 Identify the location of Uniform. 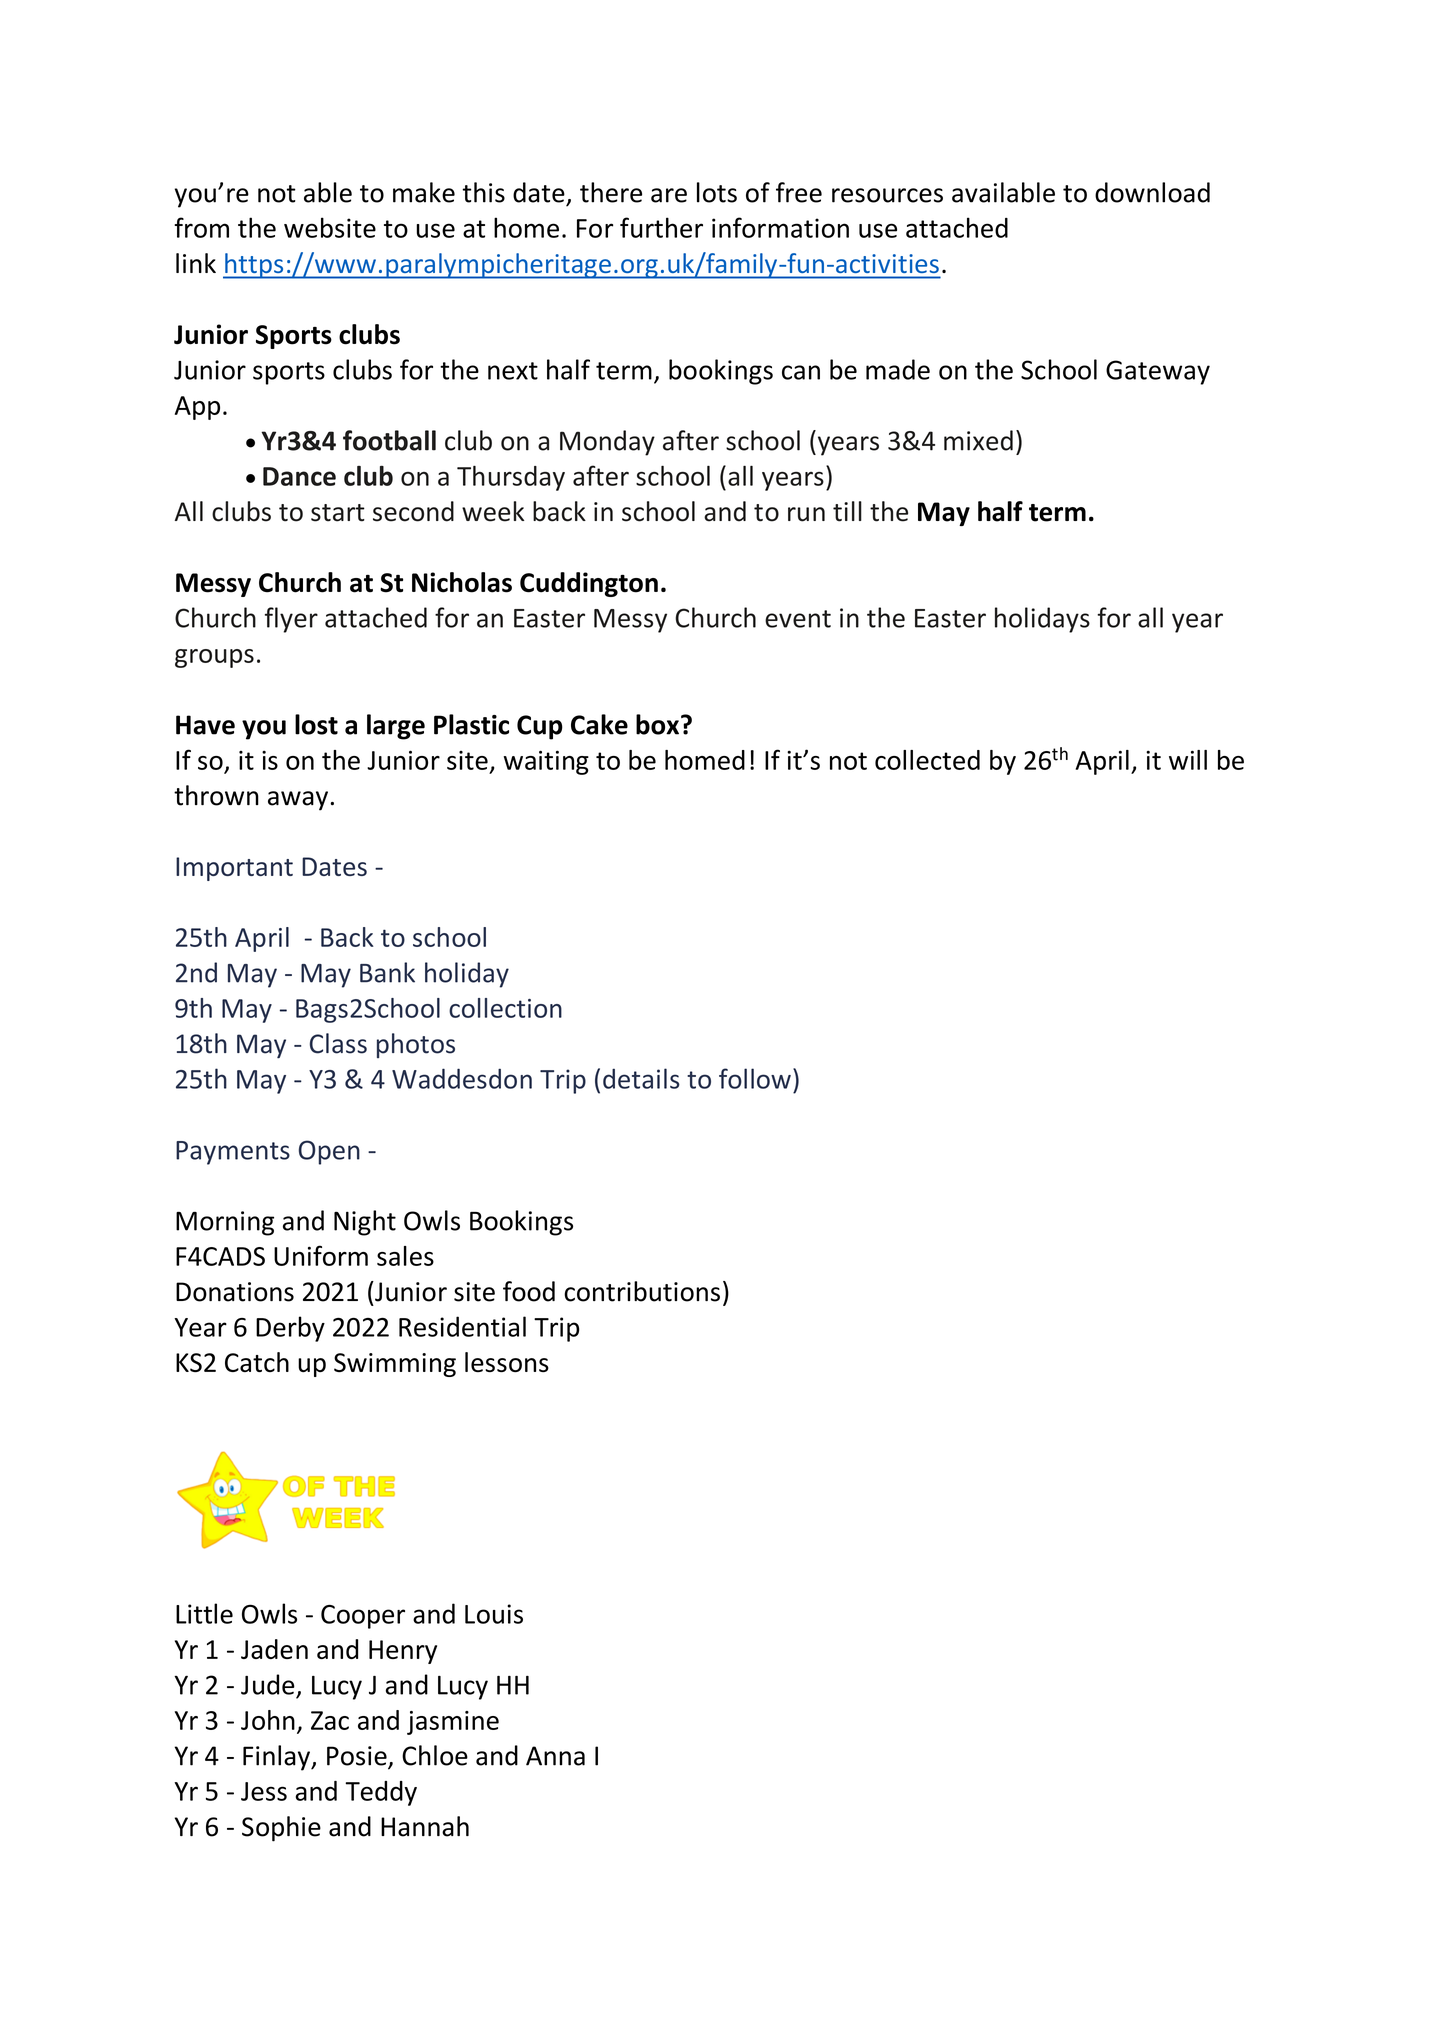
(321, 1255).
